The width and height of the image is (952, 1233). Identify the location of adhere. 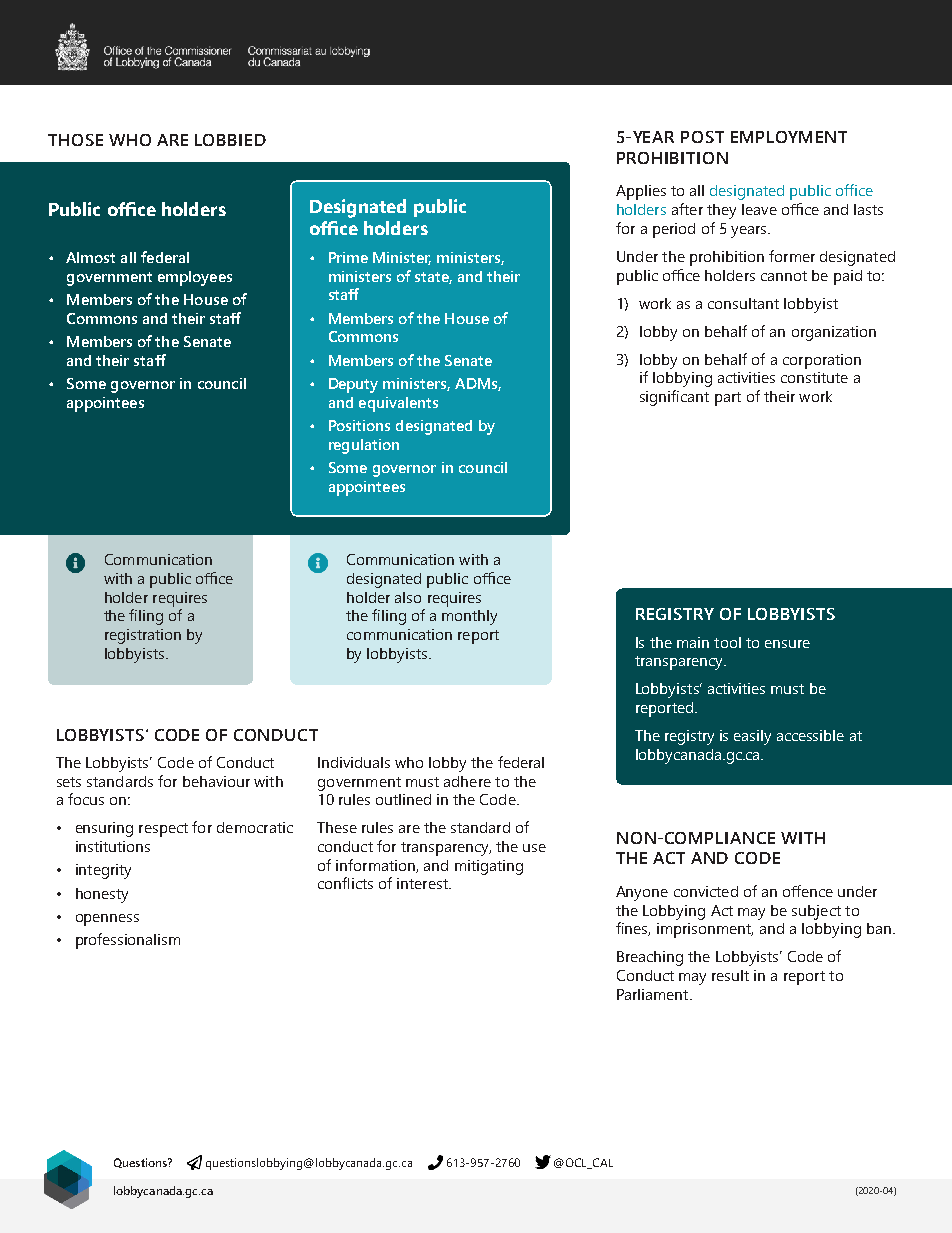
(467, 781).
